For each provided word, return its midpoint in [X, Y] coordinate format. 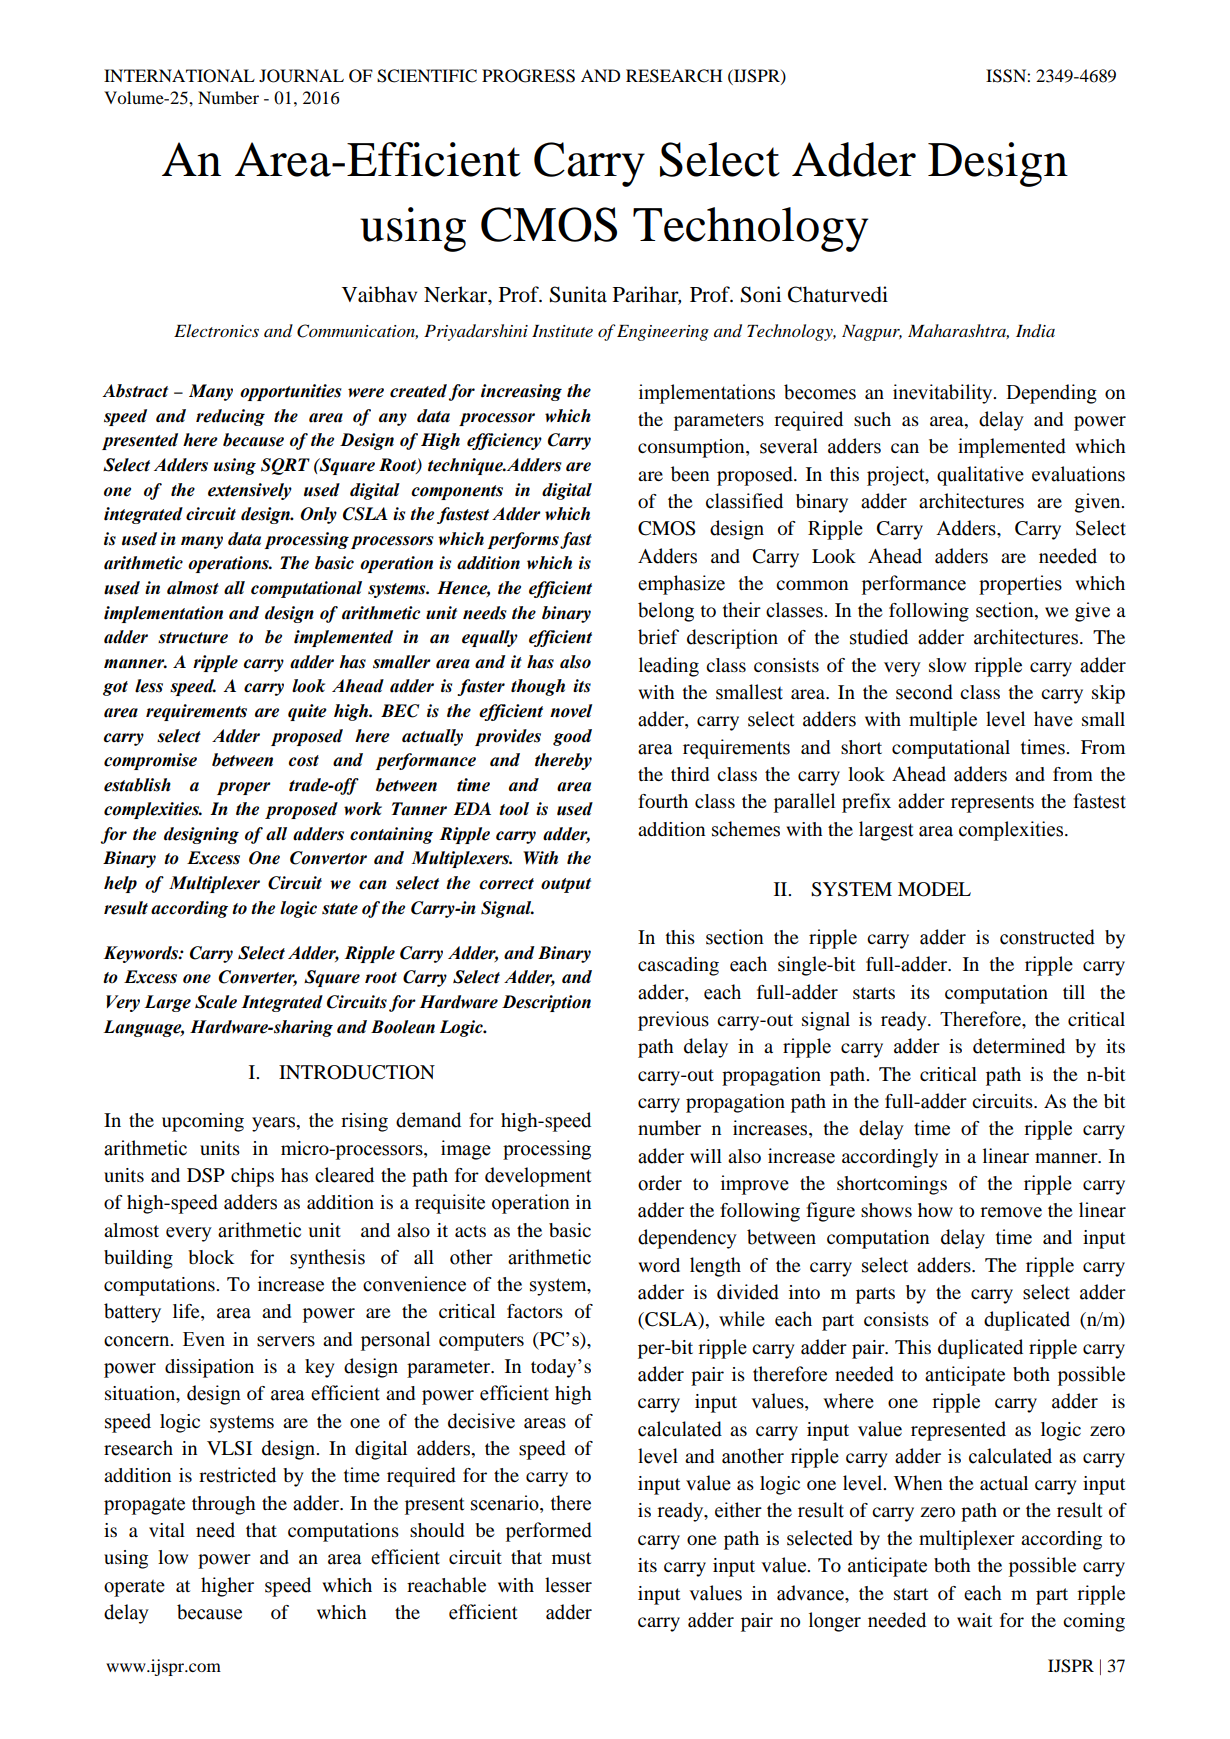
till [1074, 992]
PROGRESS [528, 76]
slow [947, 665]
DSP [206, 1175]
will [706, 1156]
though [538, 687]
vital [167, 1530]
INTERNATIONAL [179, 76]
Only [318, 515]
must [571, 1558]
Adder [854, 159]
